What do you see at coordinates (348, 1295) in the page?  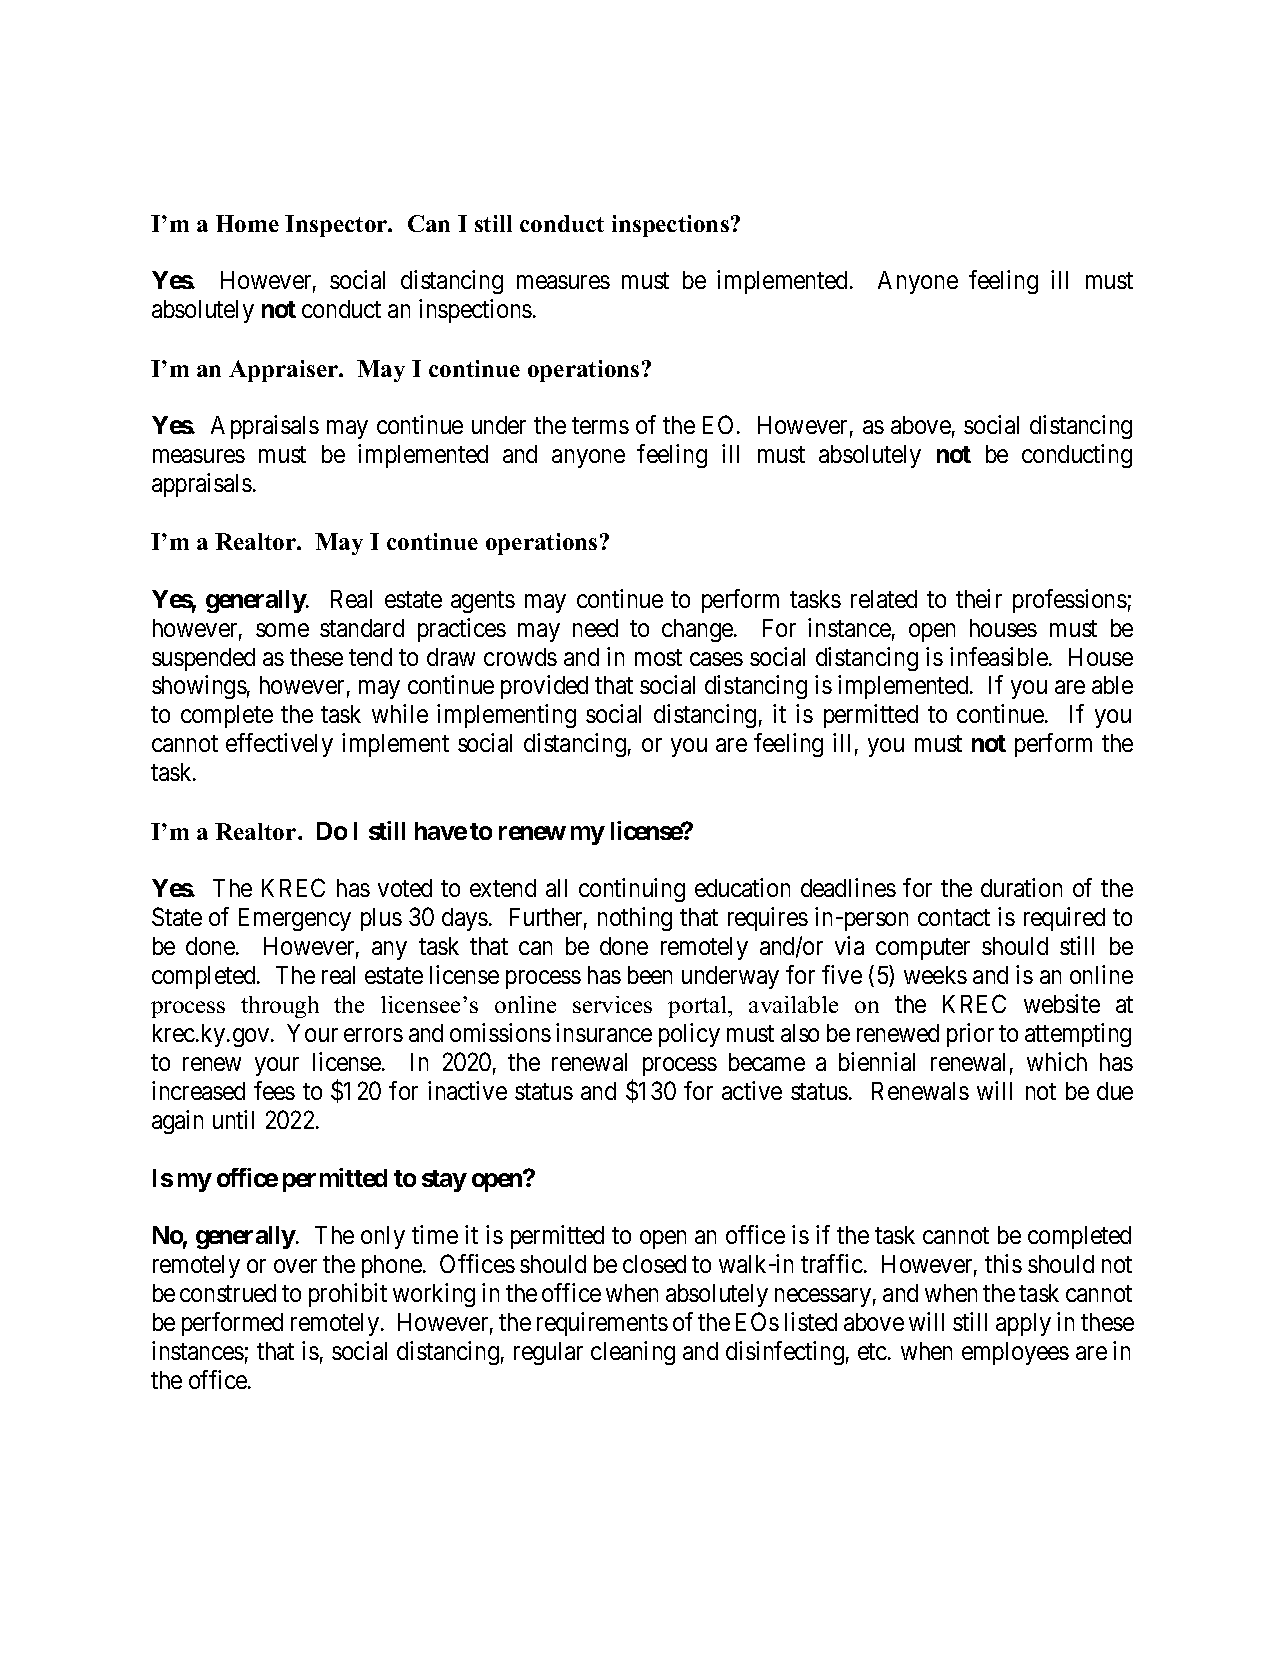 I see `prohibit` at bounding box center [348, 1295].
